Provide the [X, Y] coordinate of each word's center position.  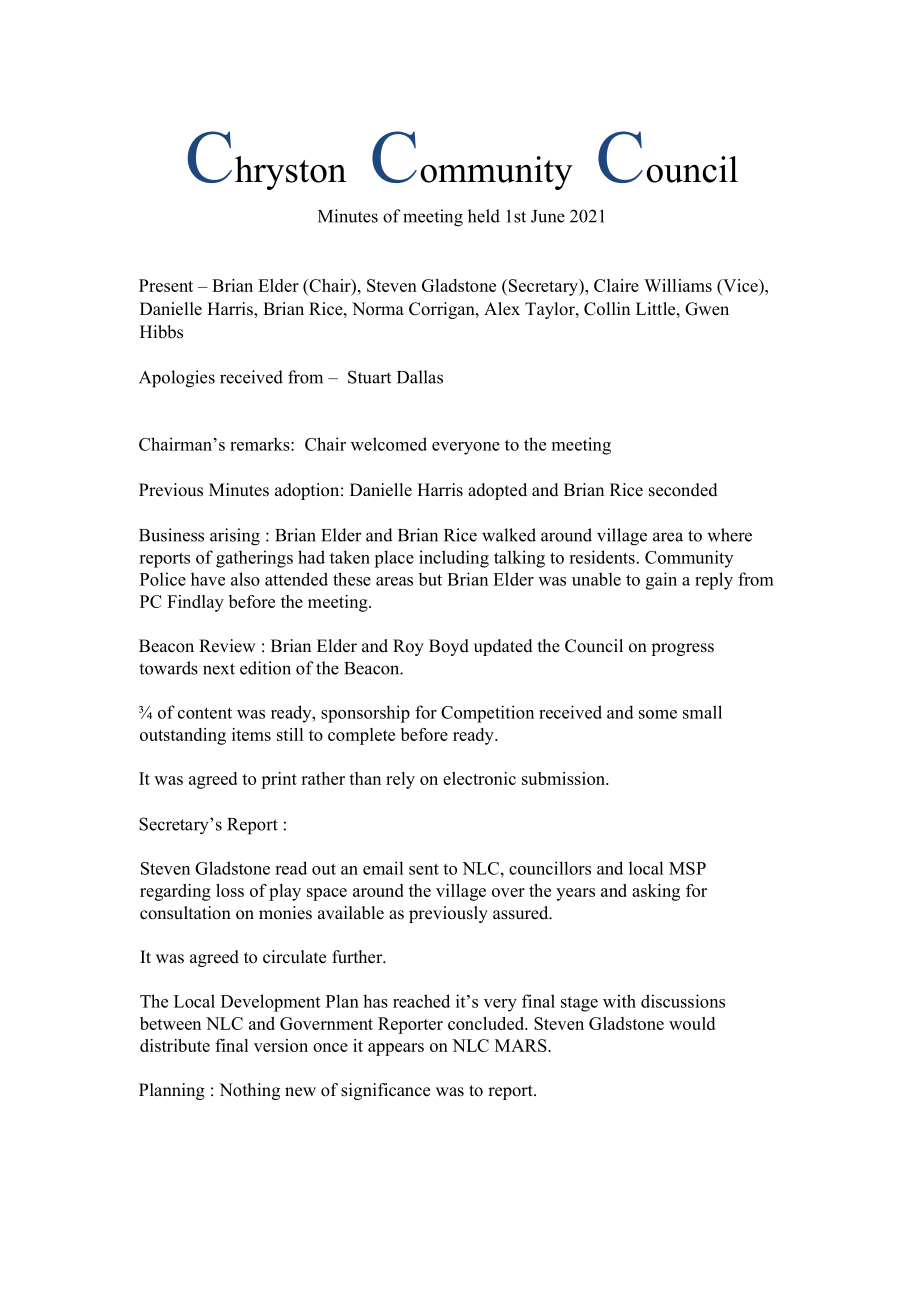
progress [682, 649]
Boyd [449, 647]
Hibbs [161, 332]
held [484, 216]
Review [227, 646]
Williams [678, 285]
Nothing [249, 1091]
